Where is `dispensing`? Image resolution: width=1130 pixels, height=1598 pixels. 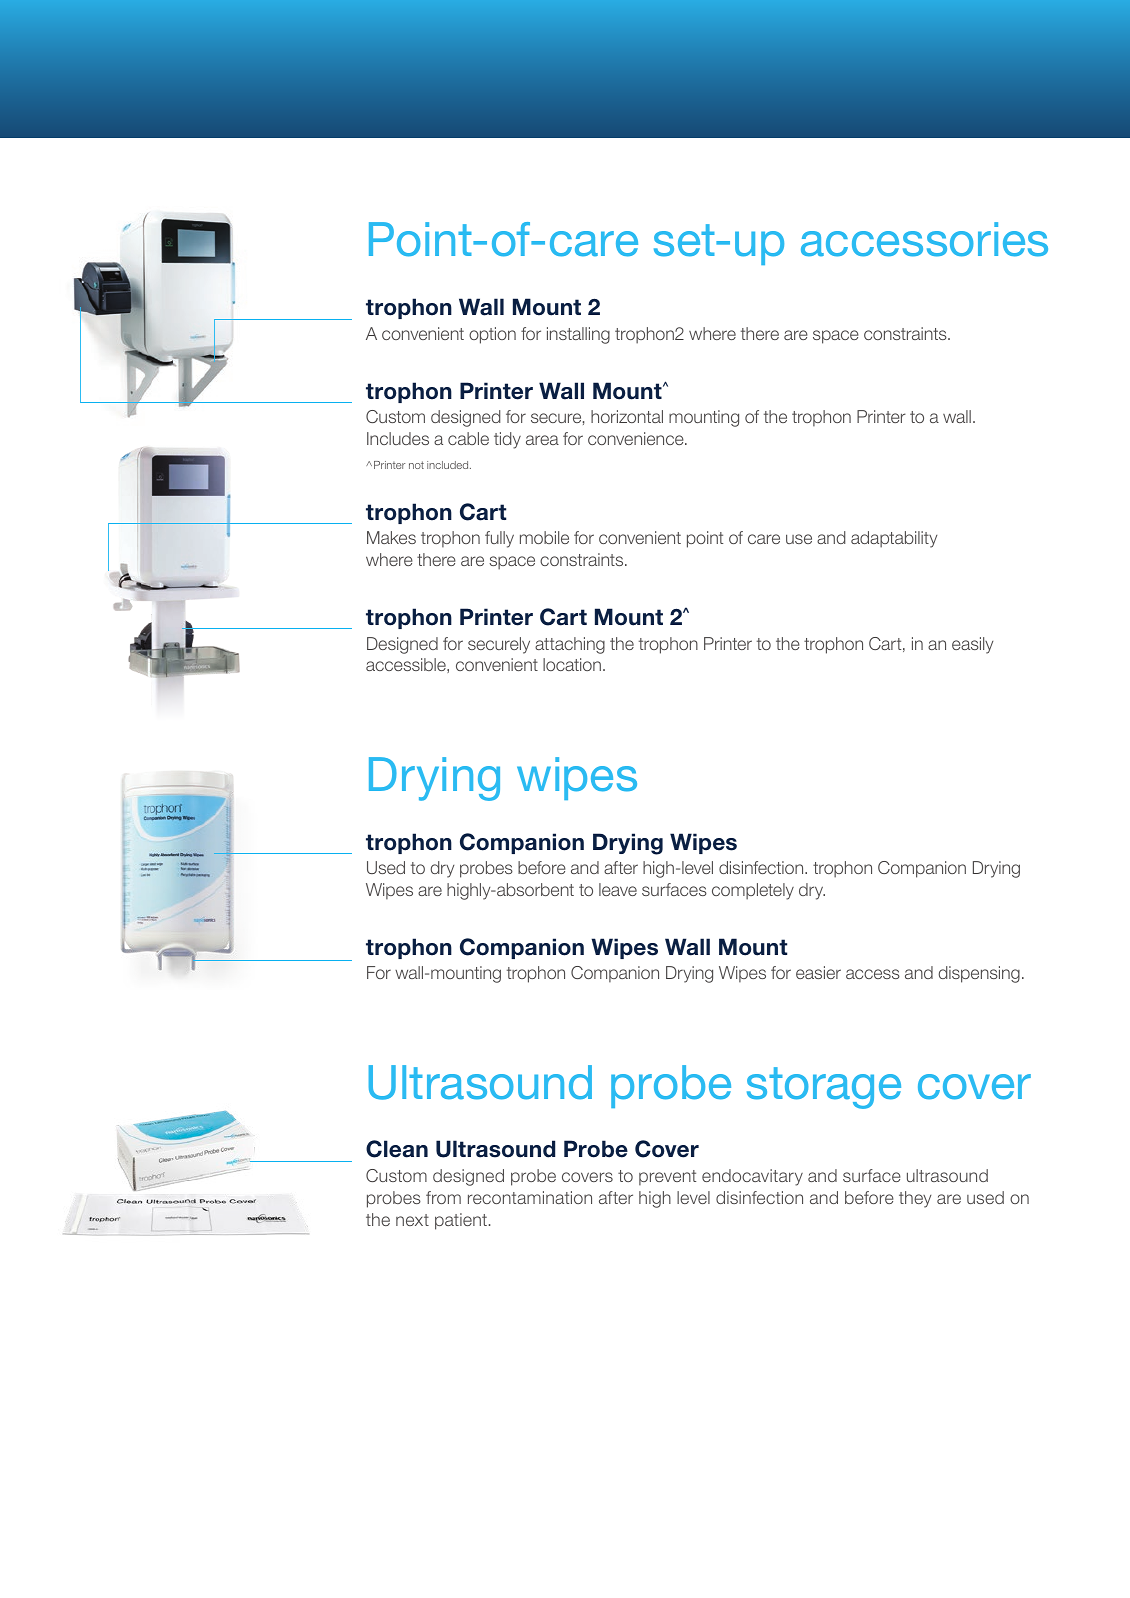
dispensing is located at coordinates (979, 974).
